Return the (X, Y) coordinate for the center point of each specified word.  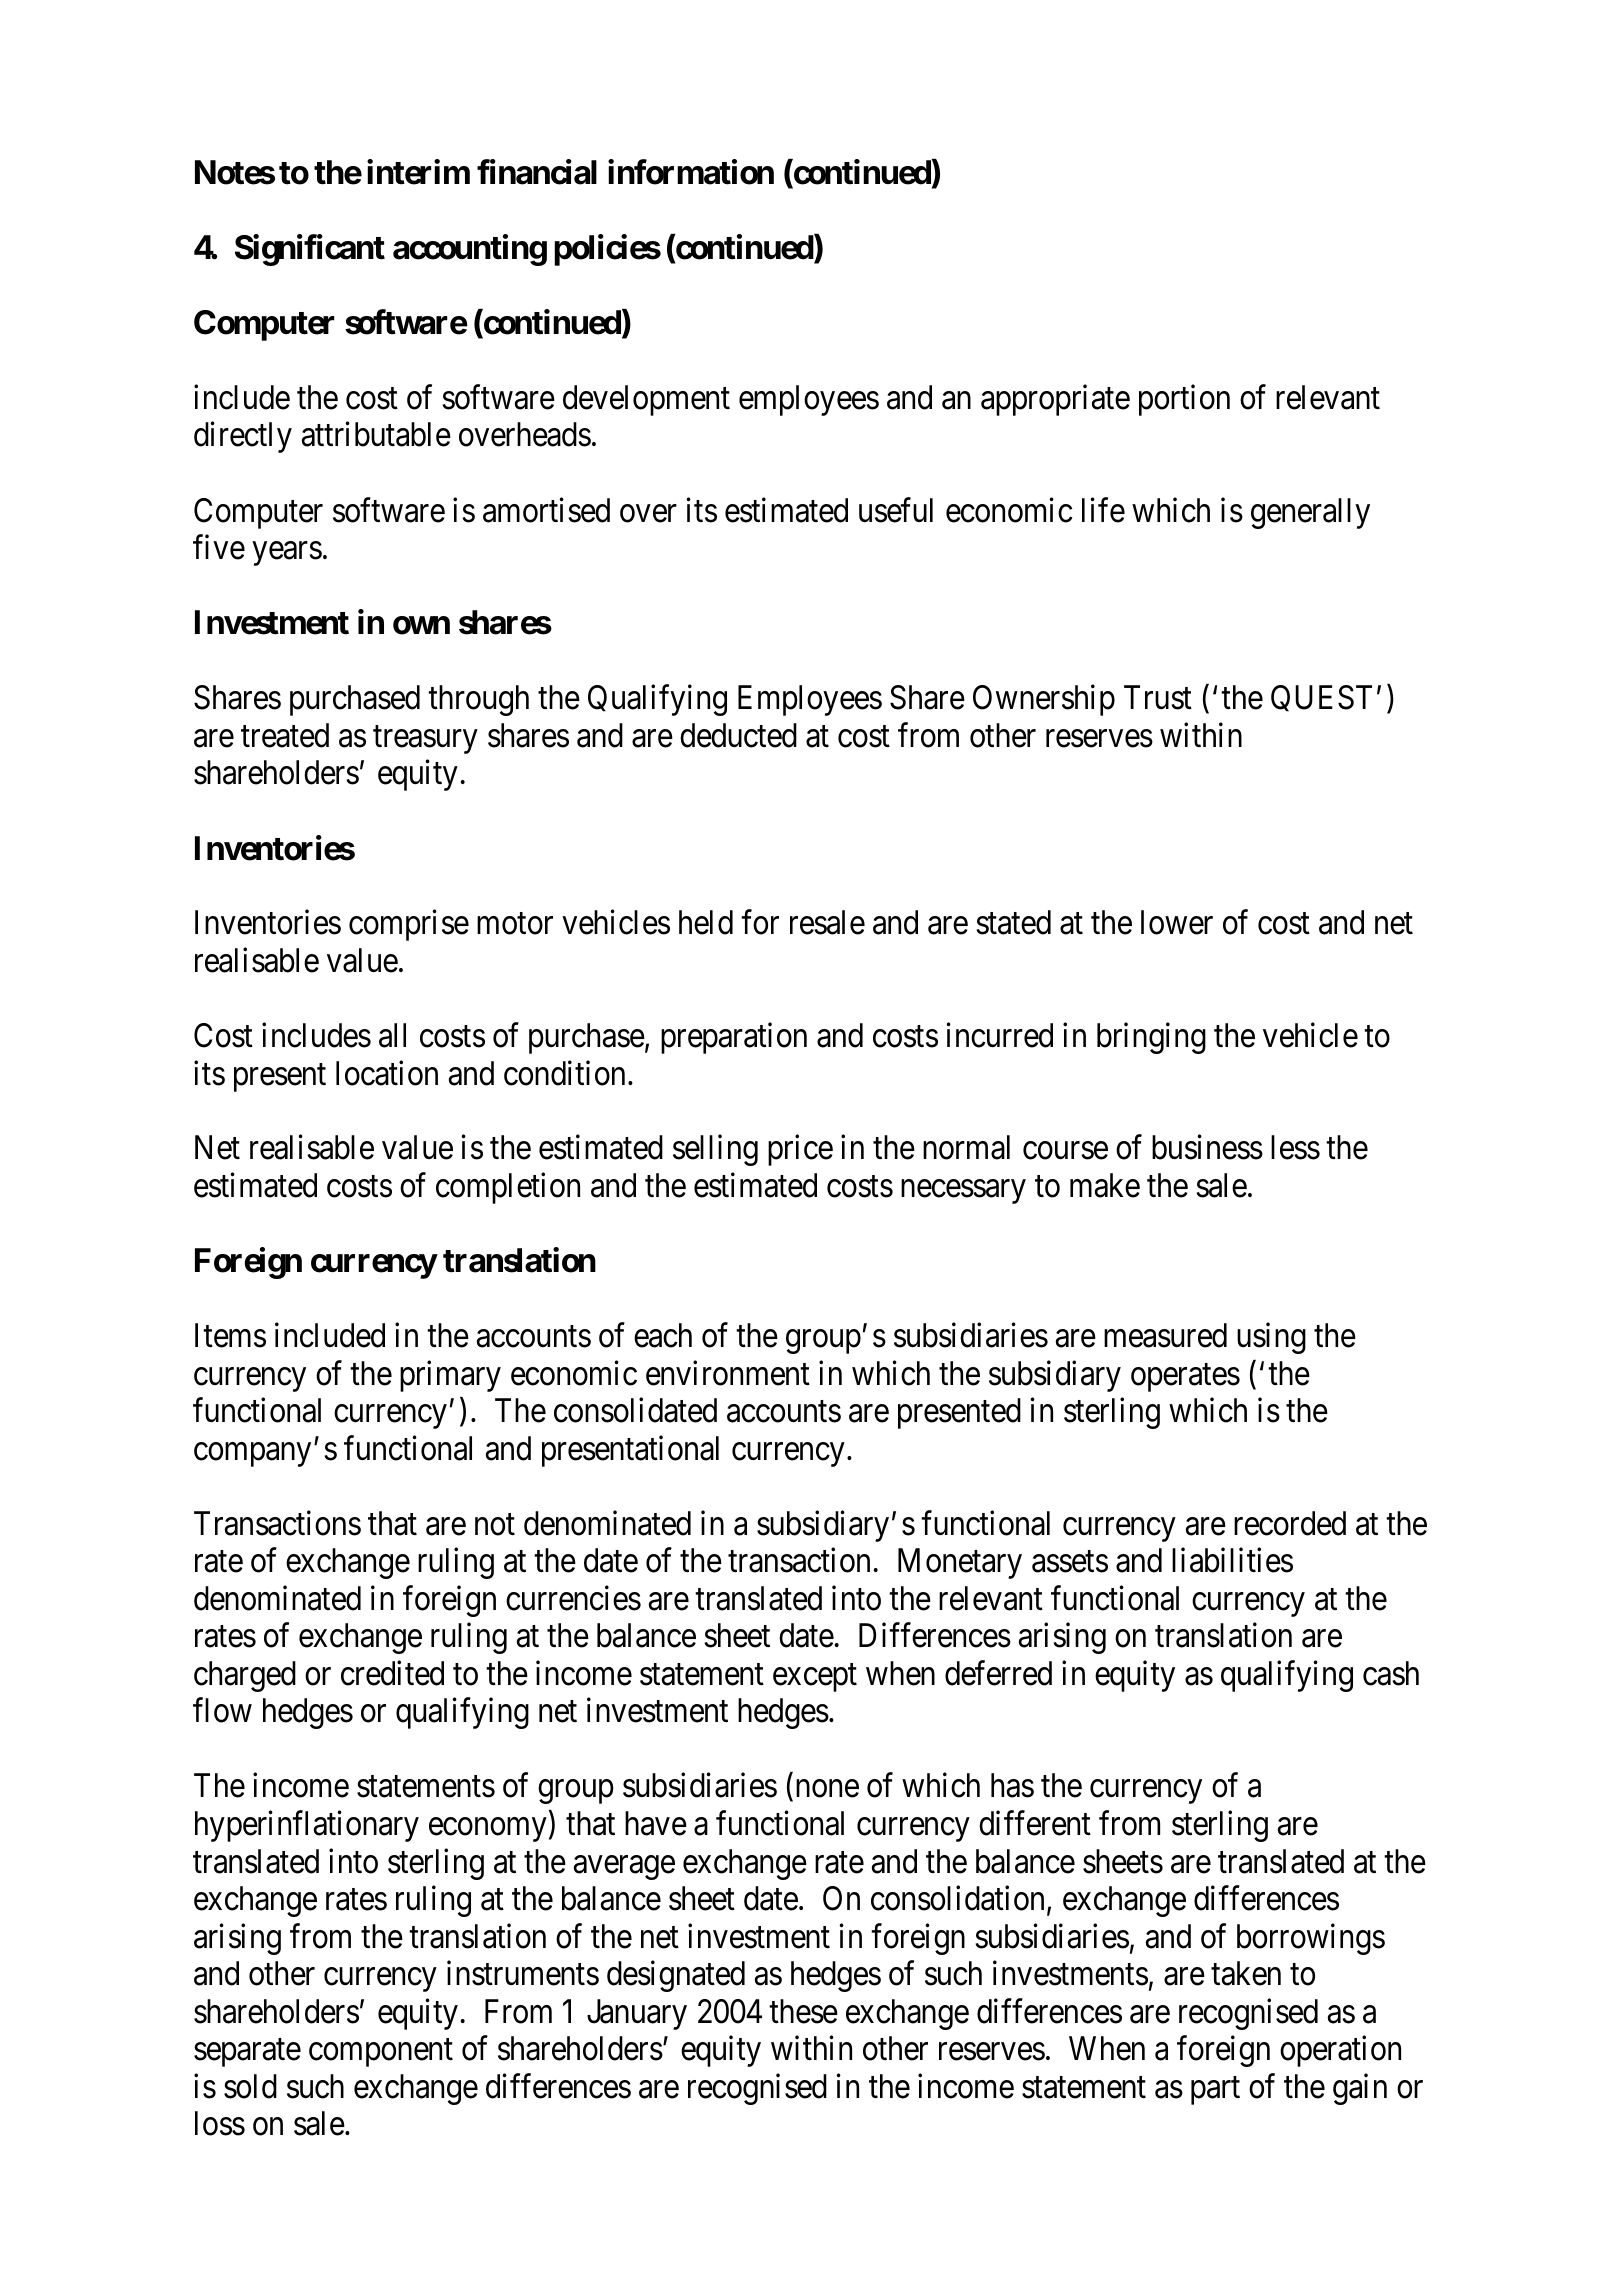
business (1207, 1147)
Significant (310, 250)
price (800, 1150)
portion (1184, 400)
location (387, 1073)
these (803, 2011)
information (691, 172)
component (381, 2053)
